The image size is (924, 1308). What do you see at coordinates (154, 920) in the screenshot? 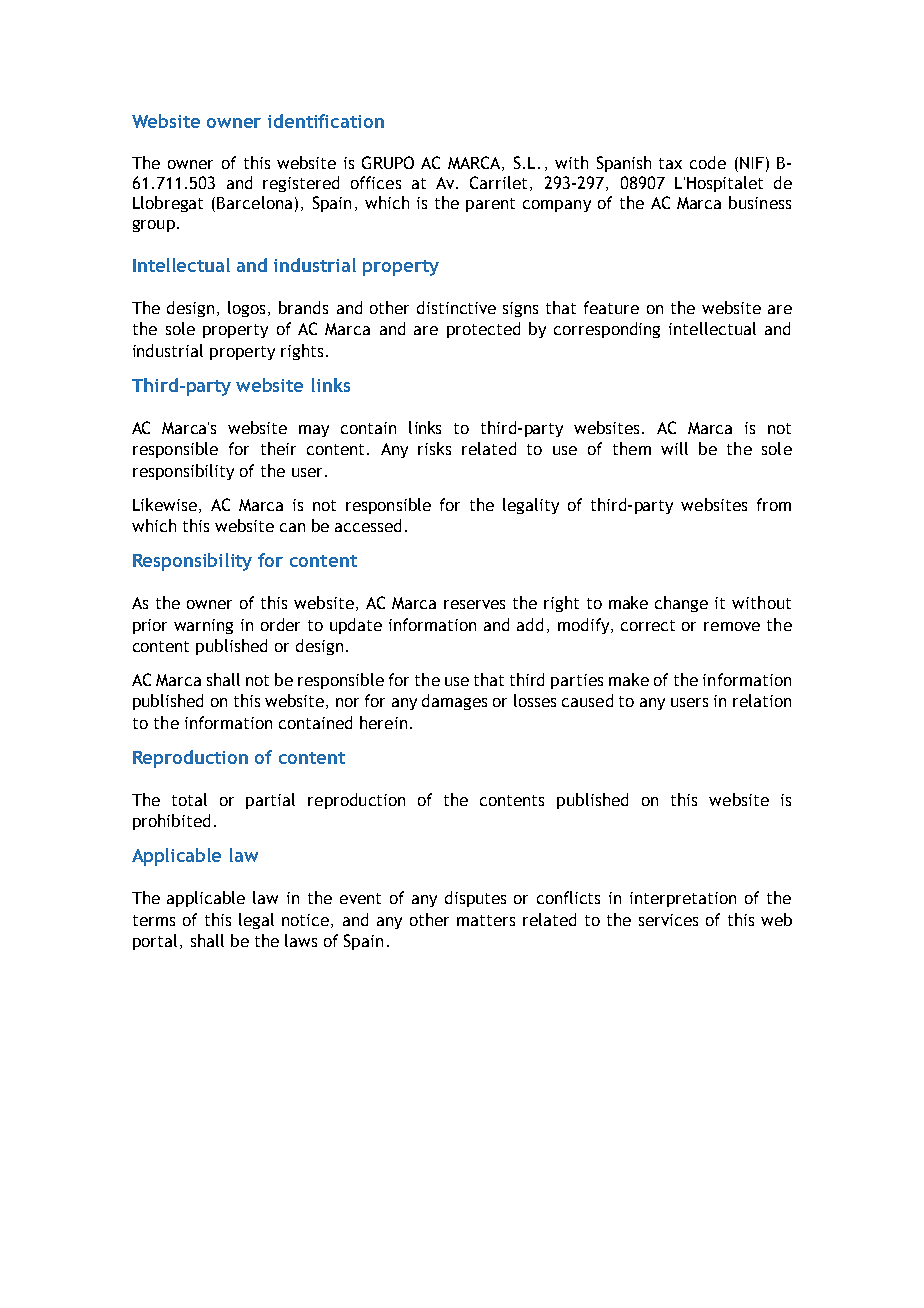
I see `terms` at bounding box center [154, 920].
